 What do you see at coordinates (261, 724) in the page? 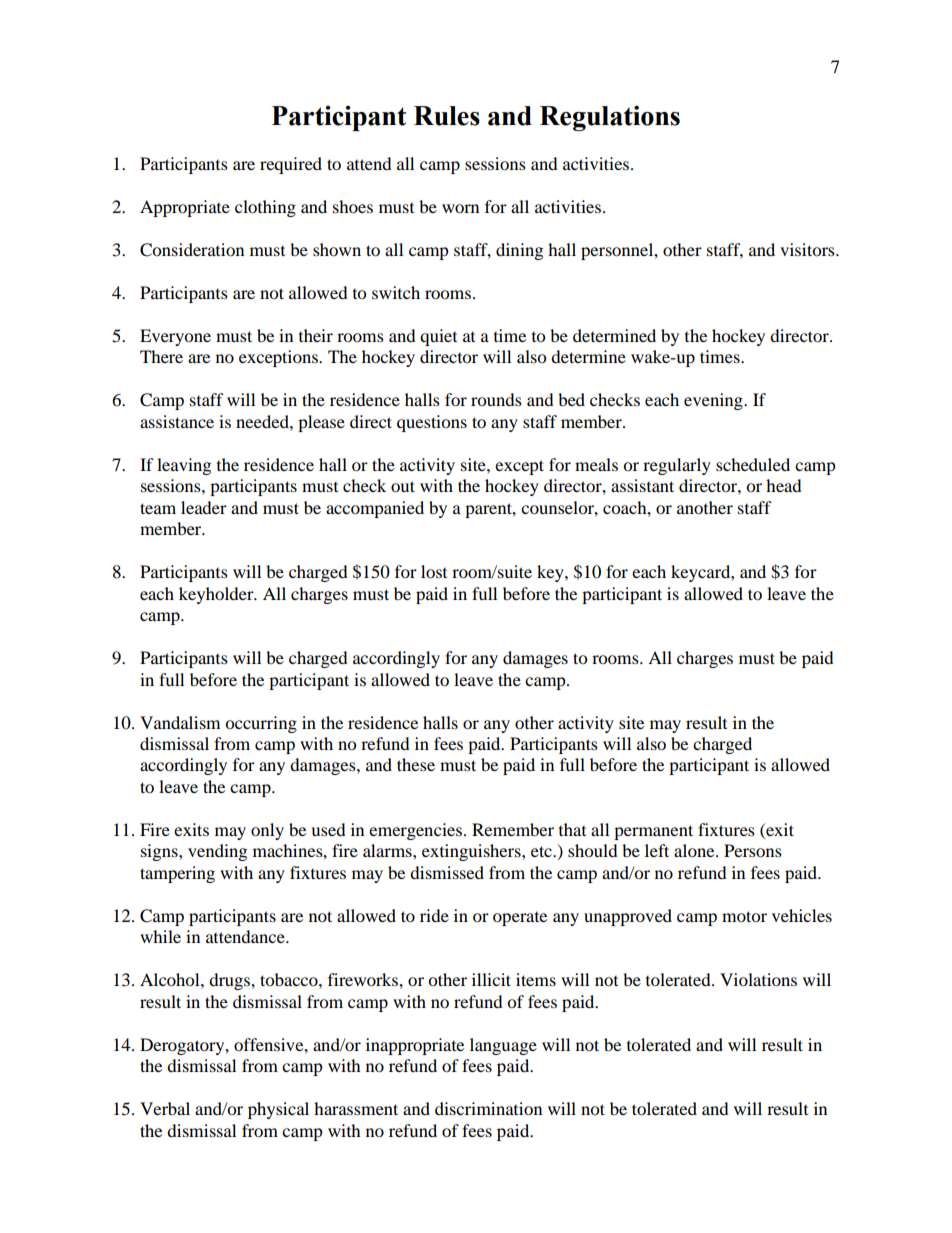
I see `occurring` at bounding box center [261, 724].
